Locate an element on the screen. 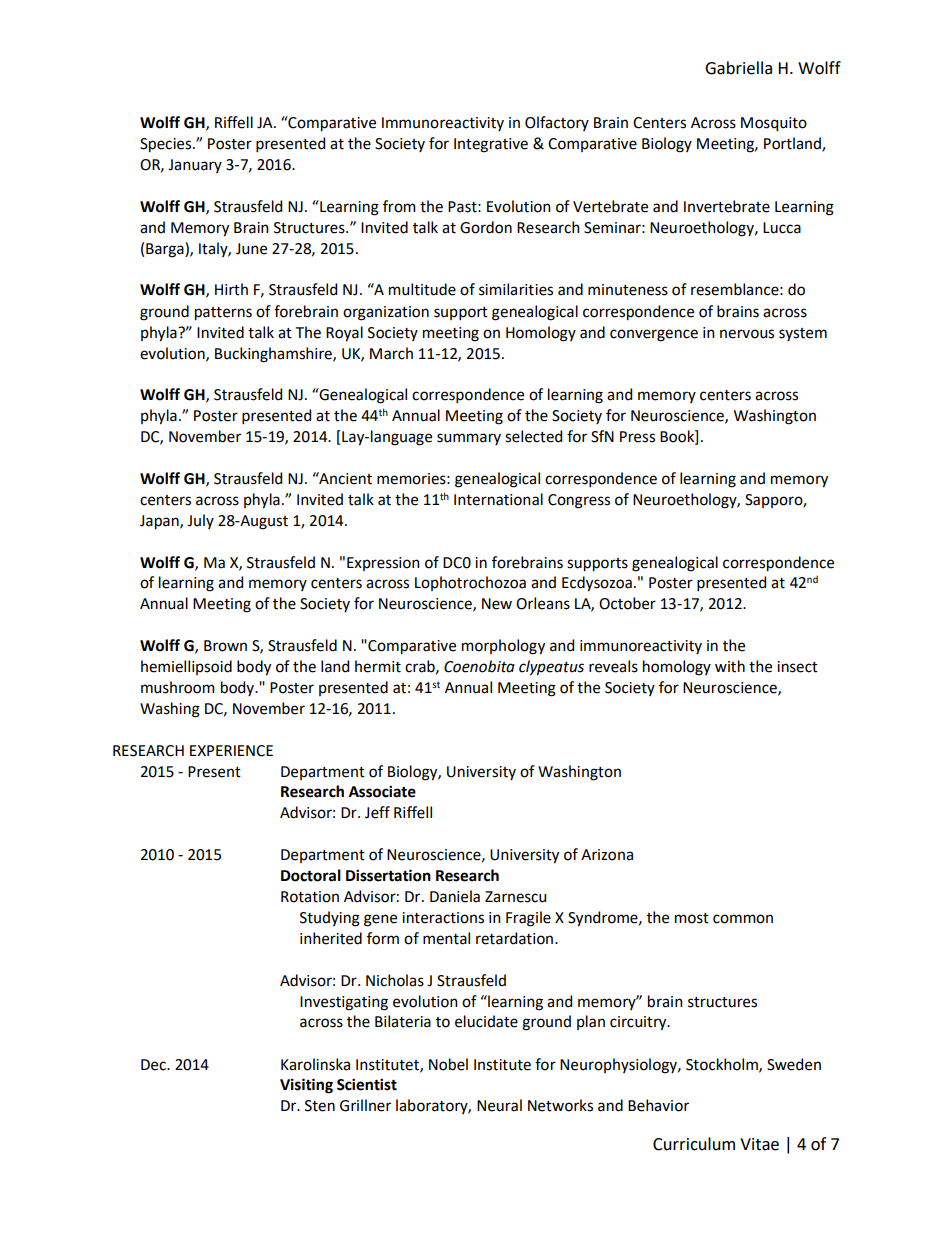 The height and width of the screenshot is (1233, 952). Neural is located at coordinates (499, 1105).
